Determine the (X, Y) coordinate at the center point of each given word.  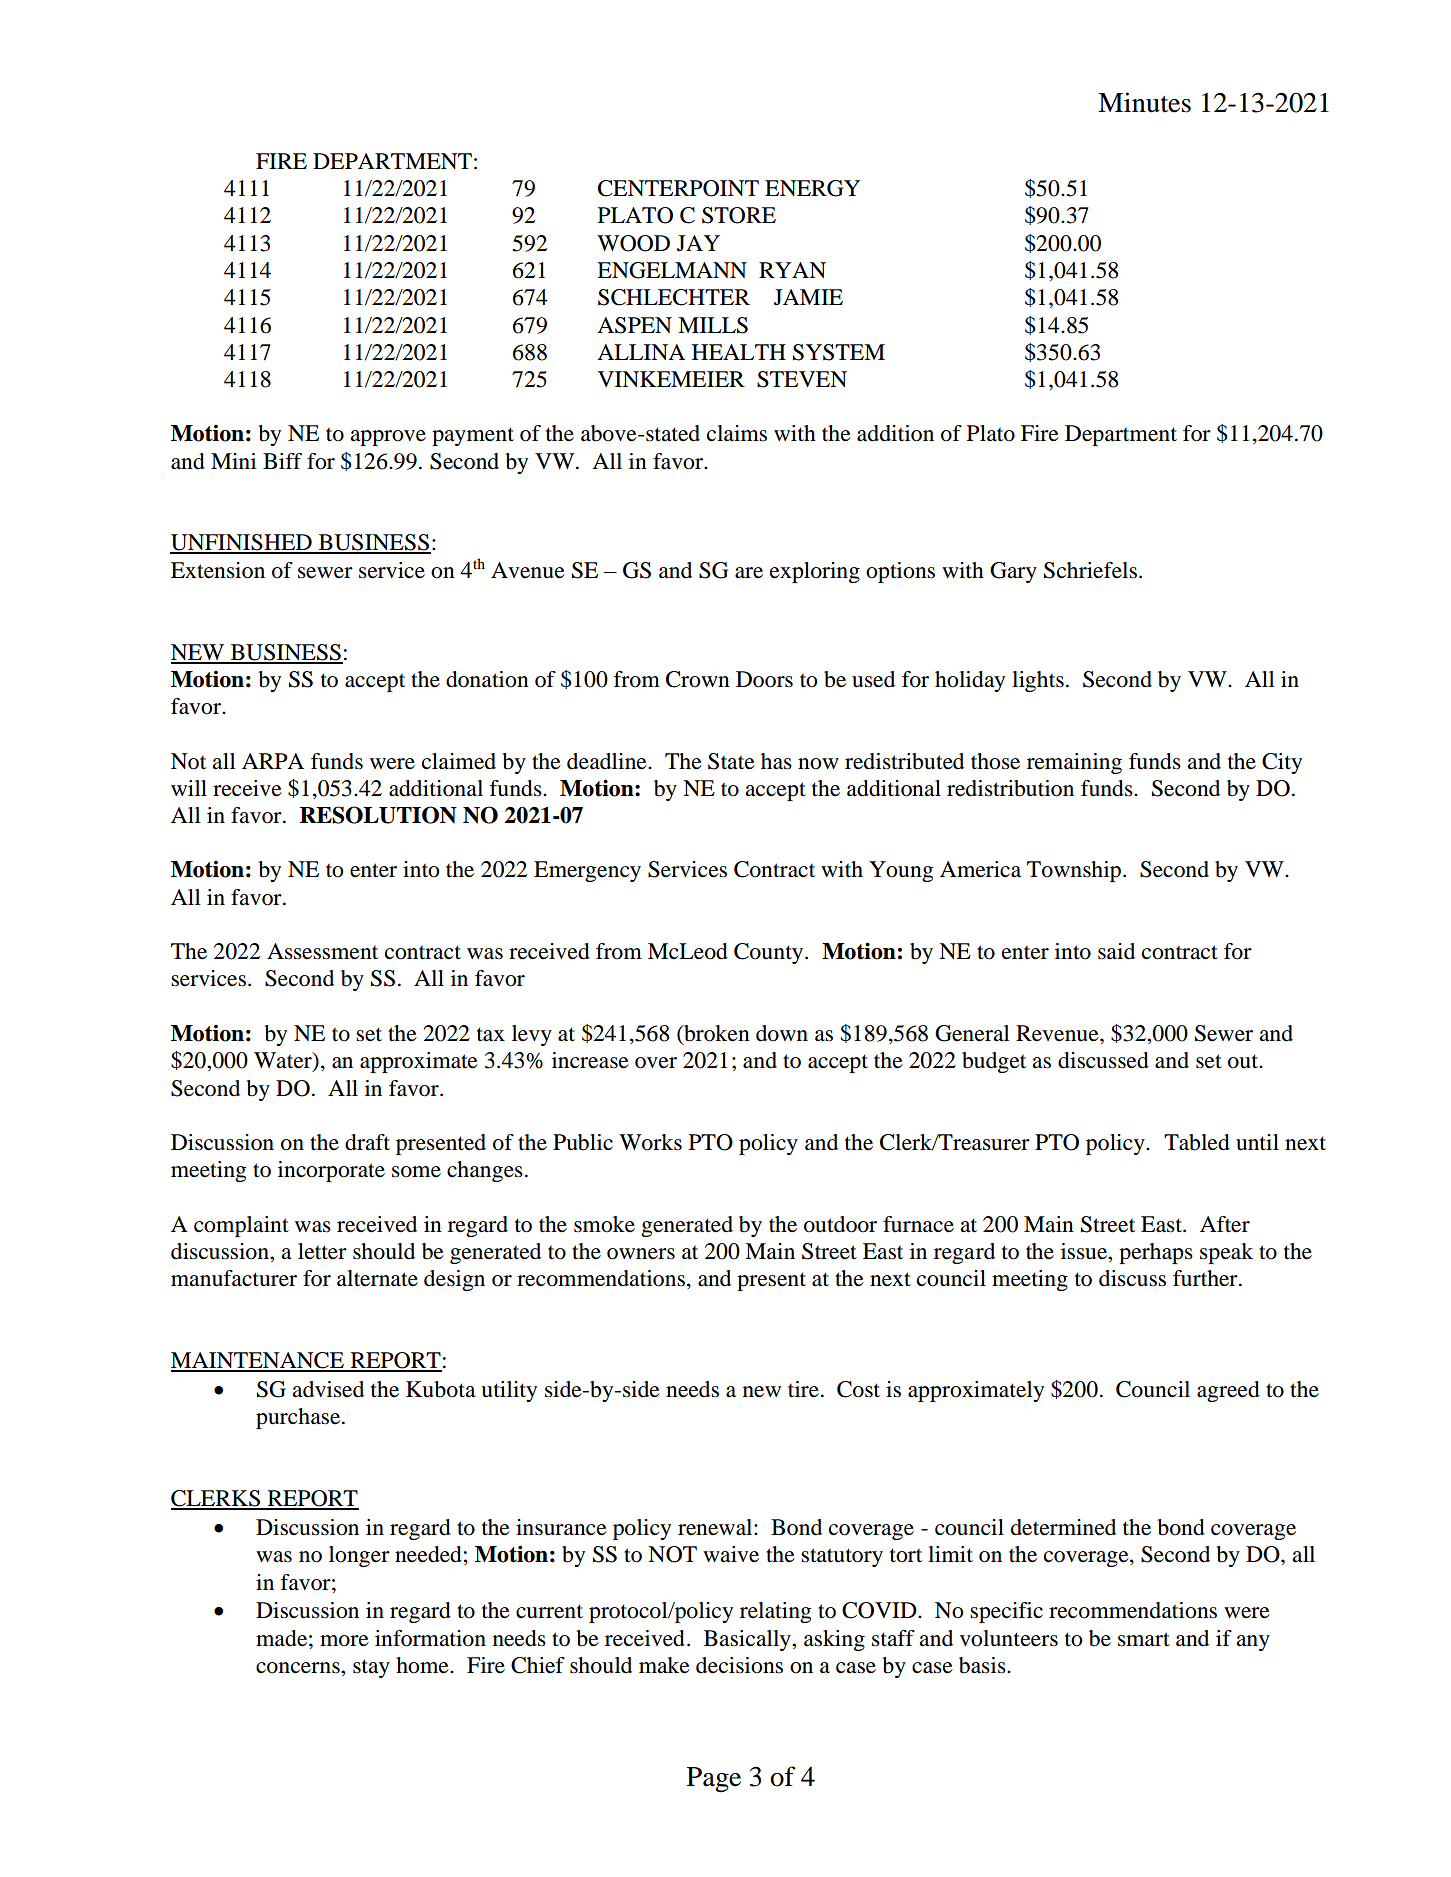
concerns (299, 1668)
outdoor (840, 1224)
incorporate (331, 1171)
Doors (764, 679)
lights (1038, 681)
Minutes (1144, 102)
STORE (739, 215)
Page (714, 1780)
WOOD (633, 243)
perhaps (1156, 1253)
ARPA (273, 761)
